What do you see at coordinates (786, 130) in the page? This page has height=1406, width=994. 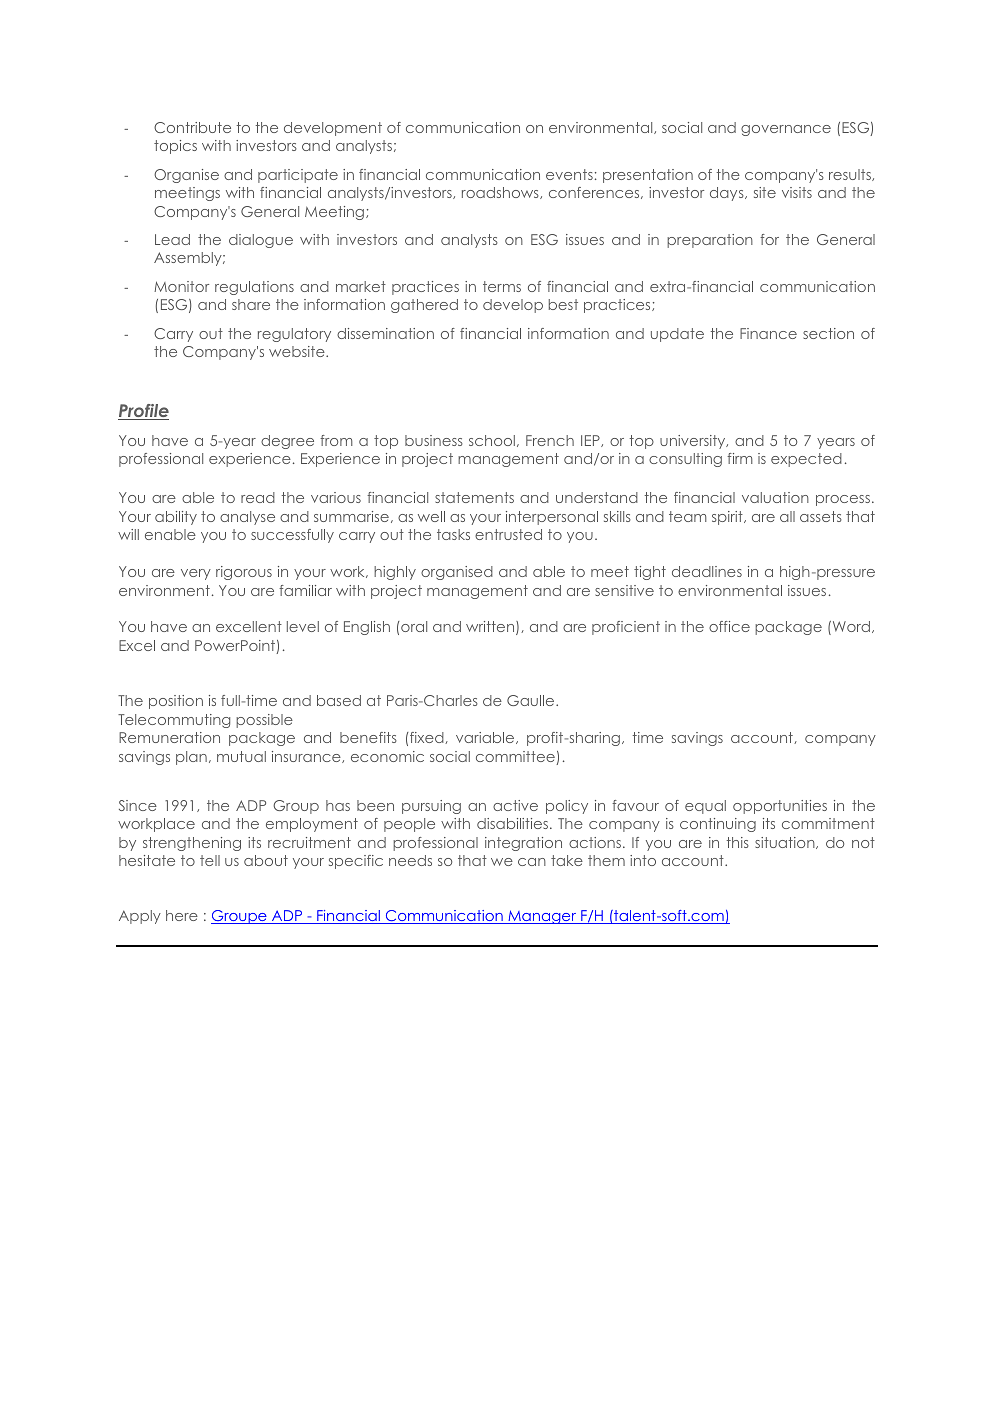 I see `governance` at bounding box center [786, 130].
